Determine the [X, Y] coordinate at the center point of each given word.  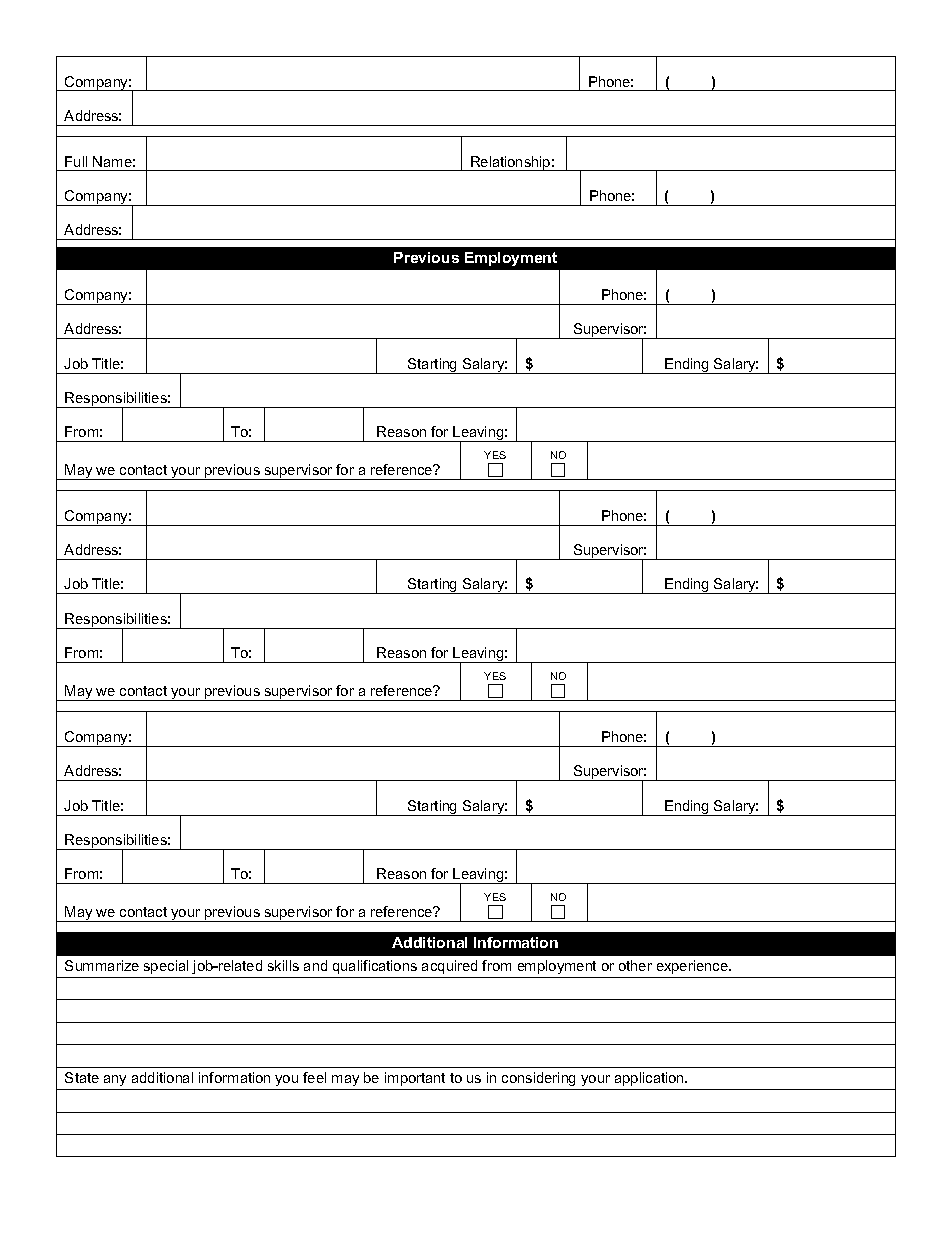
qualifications [375, 967]
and [315, 965]
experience [693, 967]
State [82, 1077]
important [415, 1079]
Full [76, 161]
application [651, 1079]
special [166, 967]
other [635, 965]
